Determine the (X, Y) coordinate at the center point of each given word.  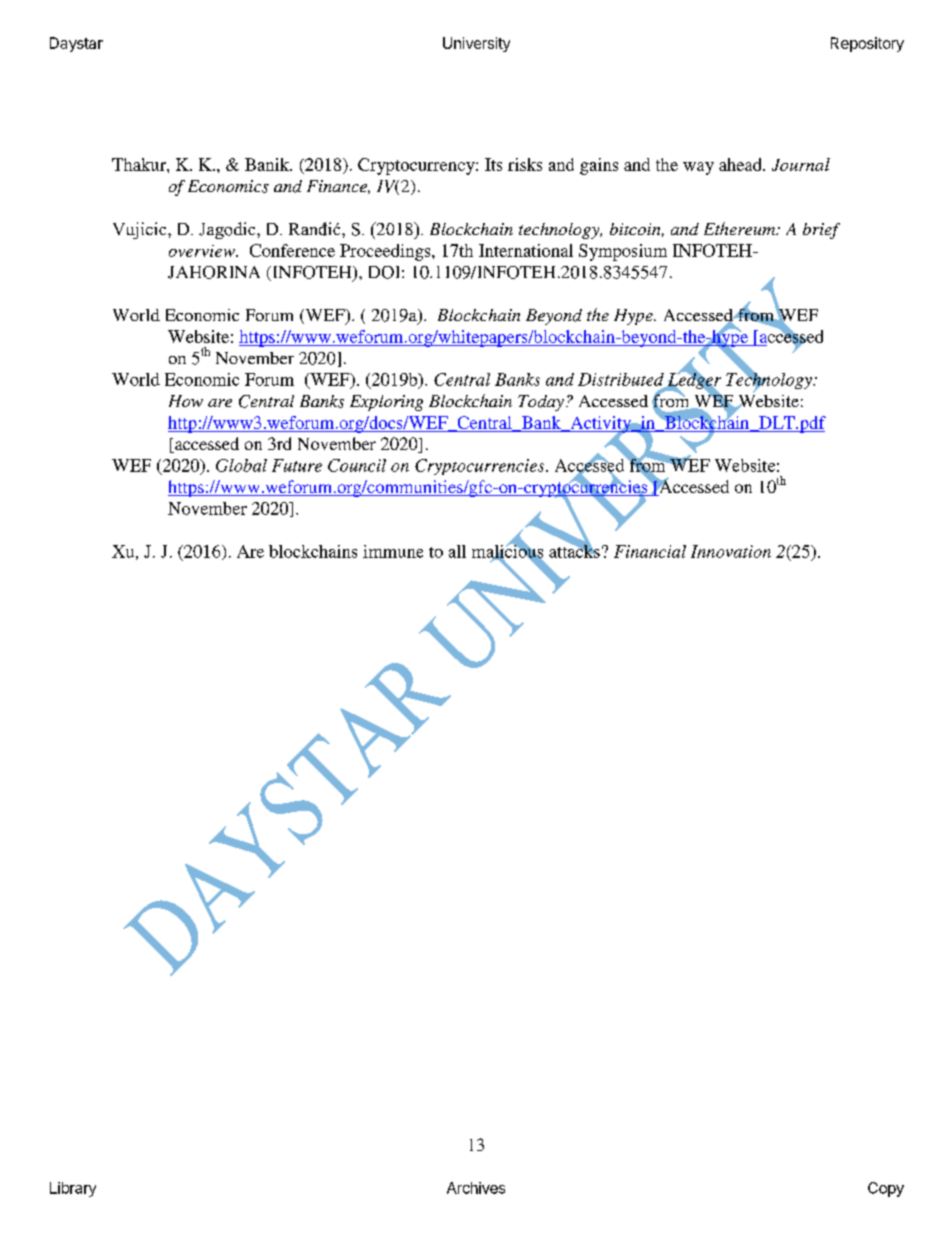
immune (393, 551)
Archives (476, 1188)
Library (73, 1189)
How (186, 401)
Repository (867, 44)
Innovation (731, 551)
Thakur (140, 164)
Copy (886, 1189)
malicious (507, 551)
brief (821, 231)
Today (541, 403)
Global (241, 465)
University (476, 44)
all (457, 551)
